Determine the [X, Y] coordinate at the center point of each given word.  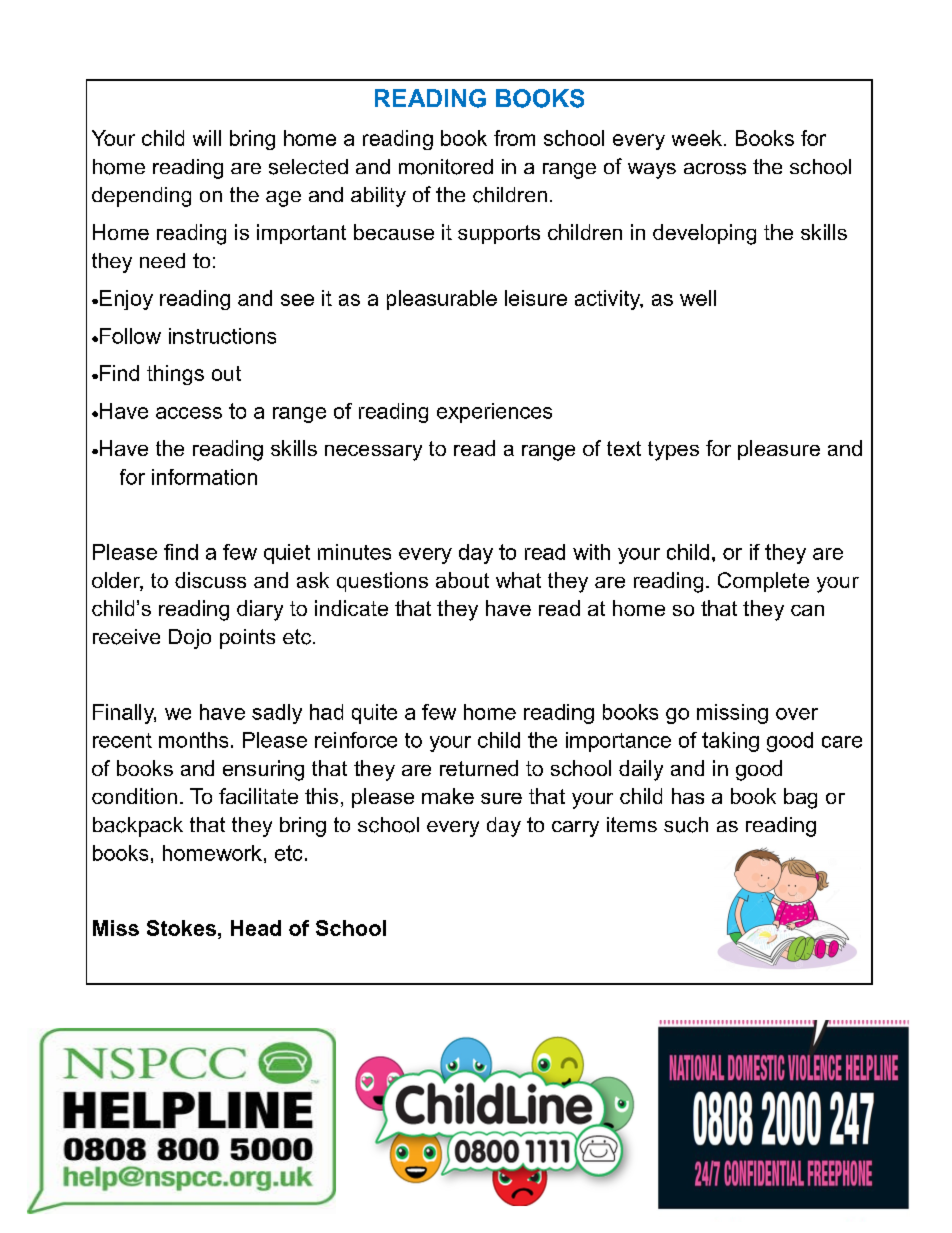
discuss [210, 580]
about [462, 580]
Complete [763, 582]
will [207, 138]
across [715, 169]
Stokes [181, 928]
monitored [446, 167]
